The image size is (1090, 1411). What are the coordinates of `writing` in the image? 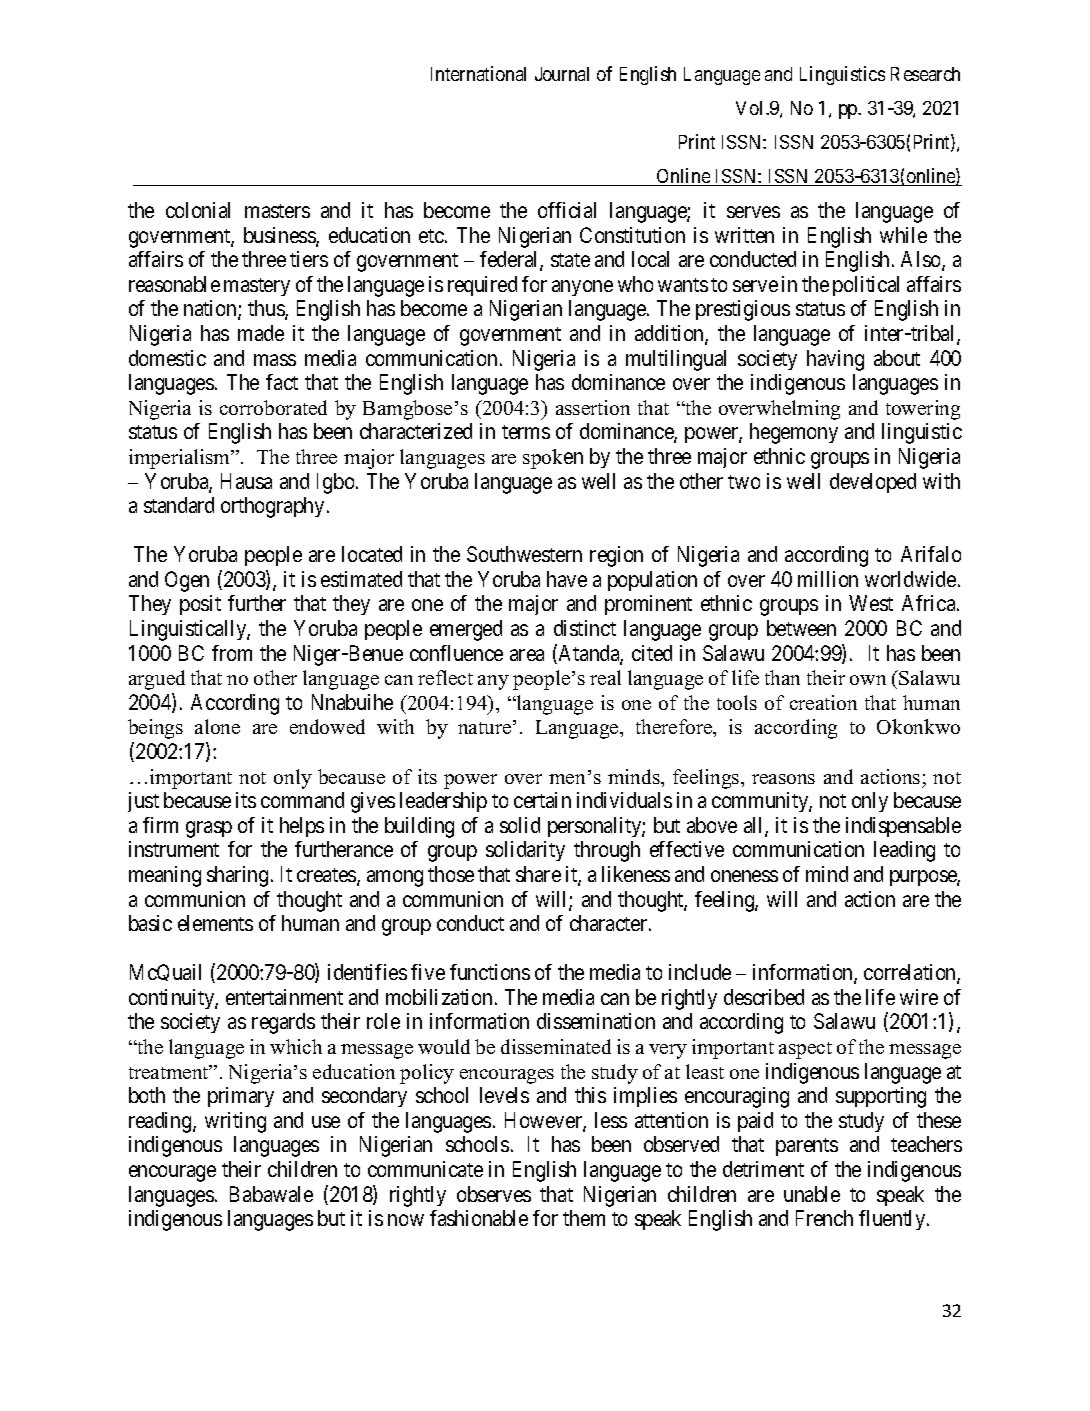 It's located at (235, 1122).
